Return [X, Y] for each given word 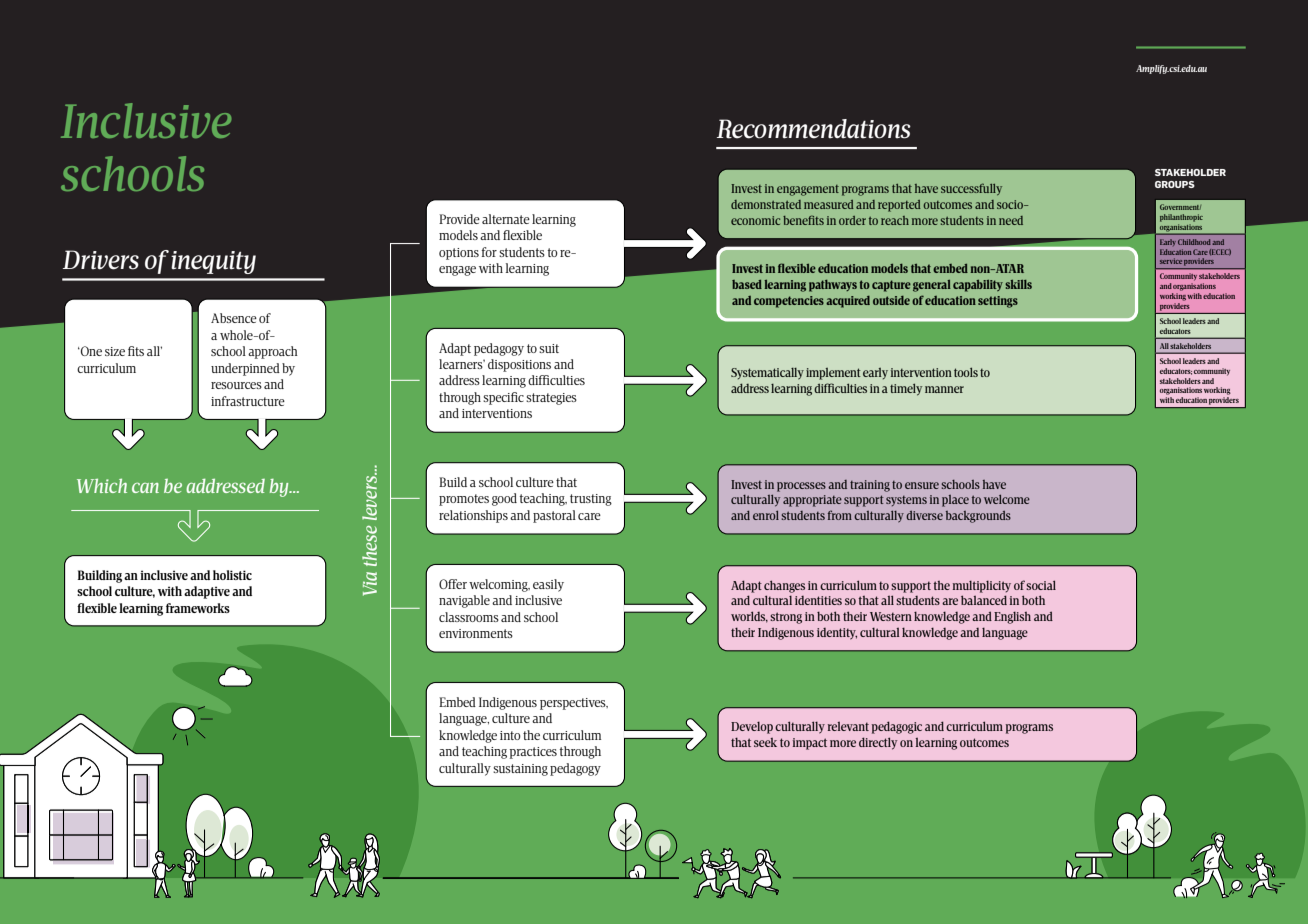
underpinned [245, 369]
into [510, 735]
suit [549, 348]
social [1041, 585]
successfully [971, 189]
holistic [232, 575]
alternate [506, 219]
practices [533, 753]
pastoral [554, 516]
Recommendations [814, 129]
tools [966, 372]
